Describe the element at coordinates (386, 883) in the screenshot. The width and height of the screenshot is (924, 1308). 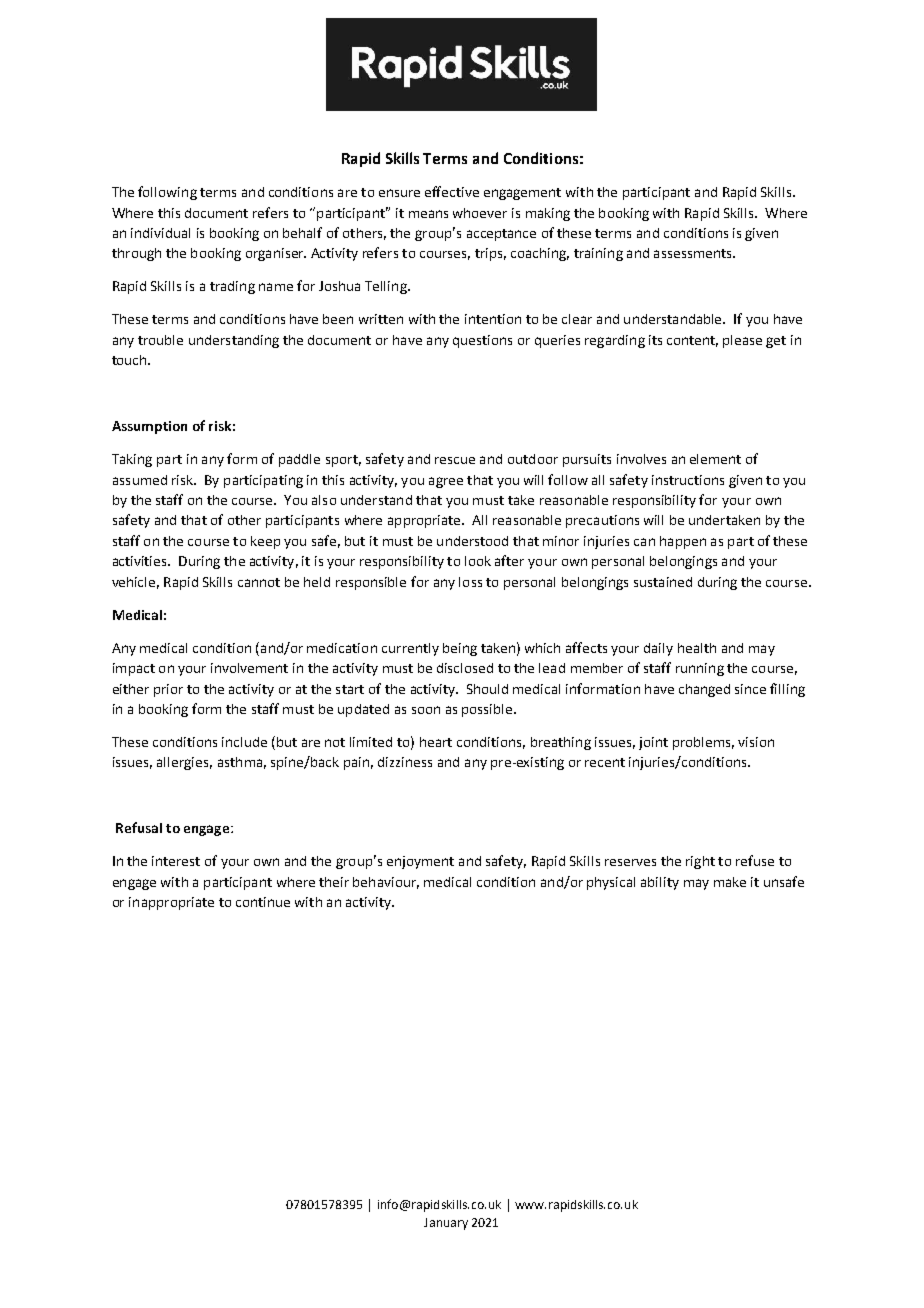
I see `behaviour` at that location.
